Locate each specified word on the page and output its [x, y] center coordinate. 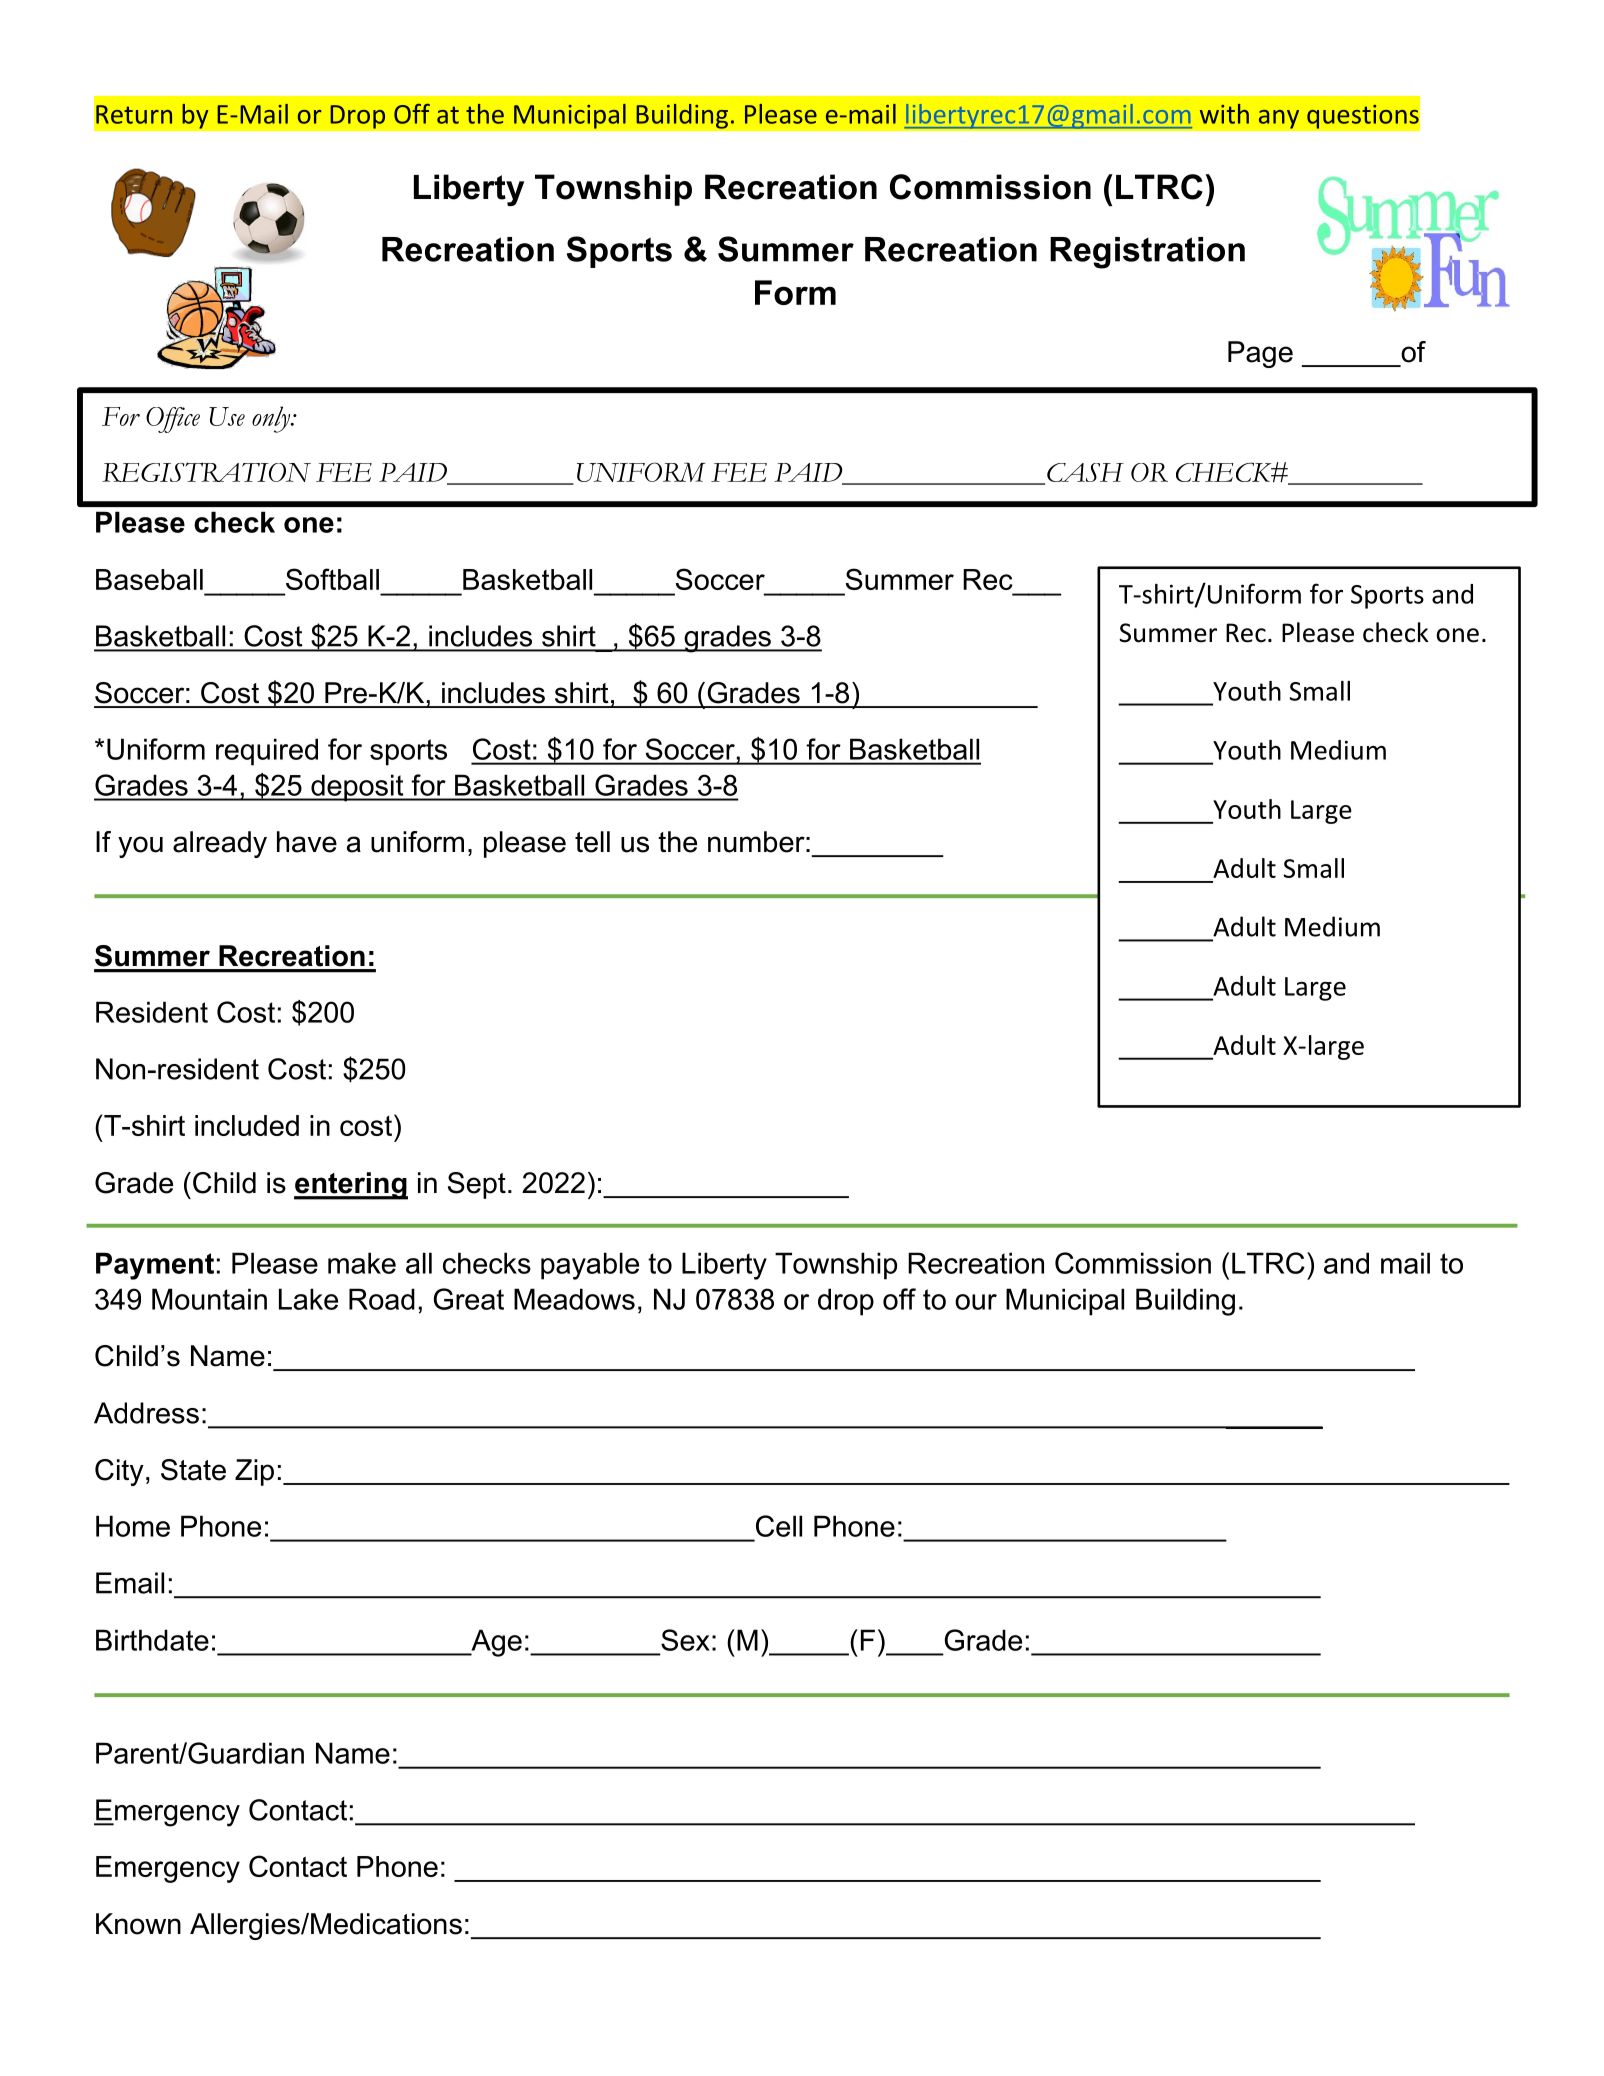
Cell [779, 1526]
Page [1260, 354]
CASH [1085, 472]
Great [469, 1299]
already [220, 844]
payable [590, 1266]
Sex [685, 1640]
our [976, 1302]
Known [138, 1924]
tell [592, 842]
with [1224, 114]
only [272, 419]
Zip [254, 1472]
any [1278, 119]
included [247, 1125]
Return [134, 114]
